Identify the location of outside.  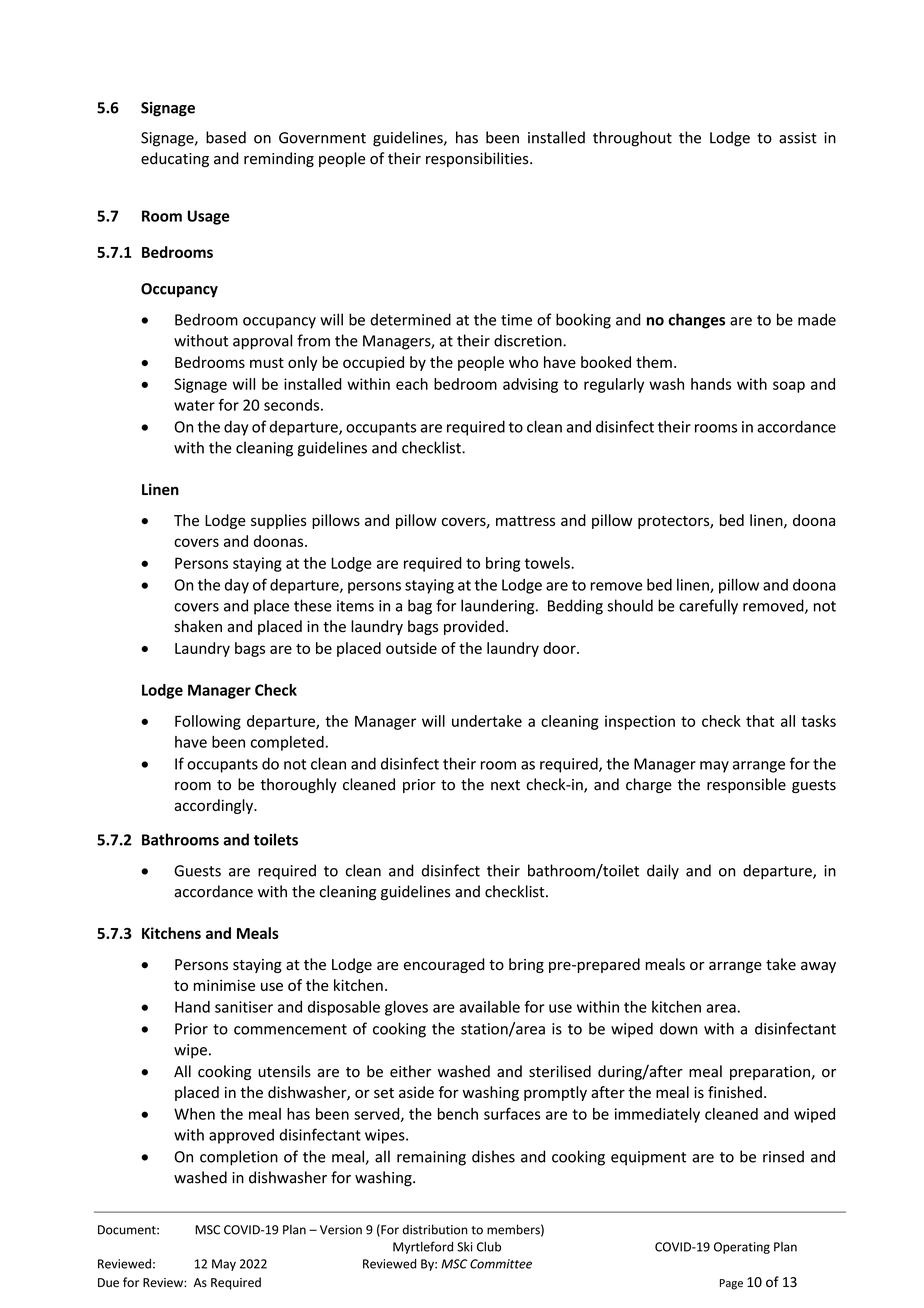
(411, 648).
